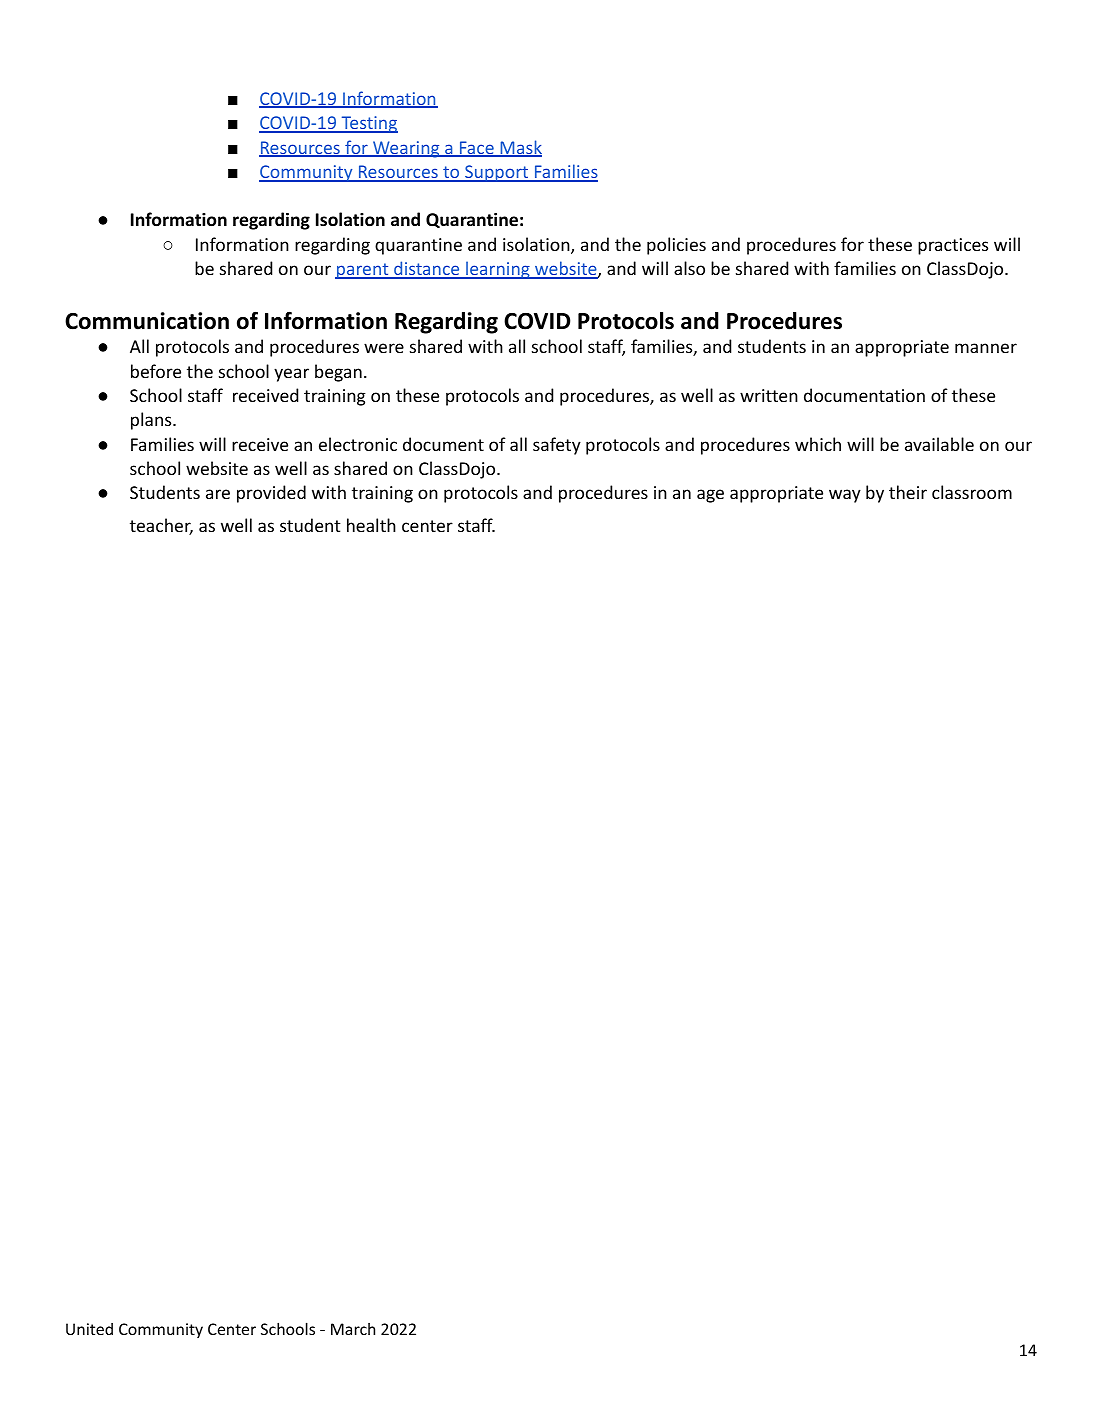 The width and height of the document is (1102, 1426). I want to click on March, so click(353, 1329).
